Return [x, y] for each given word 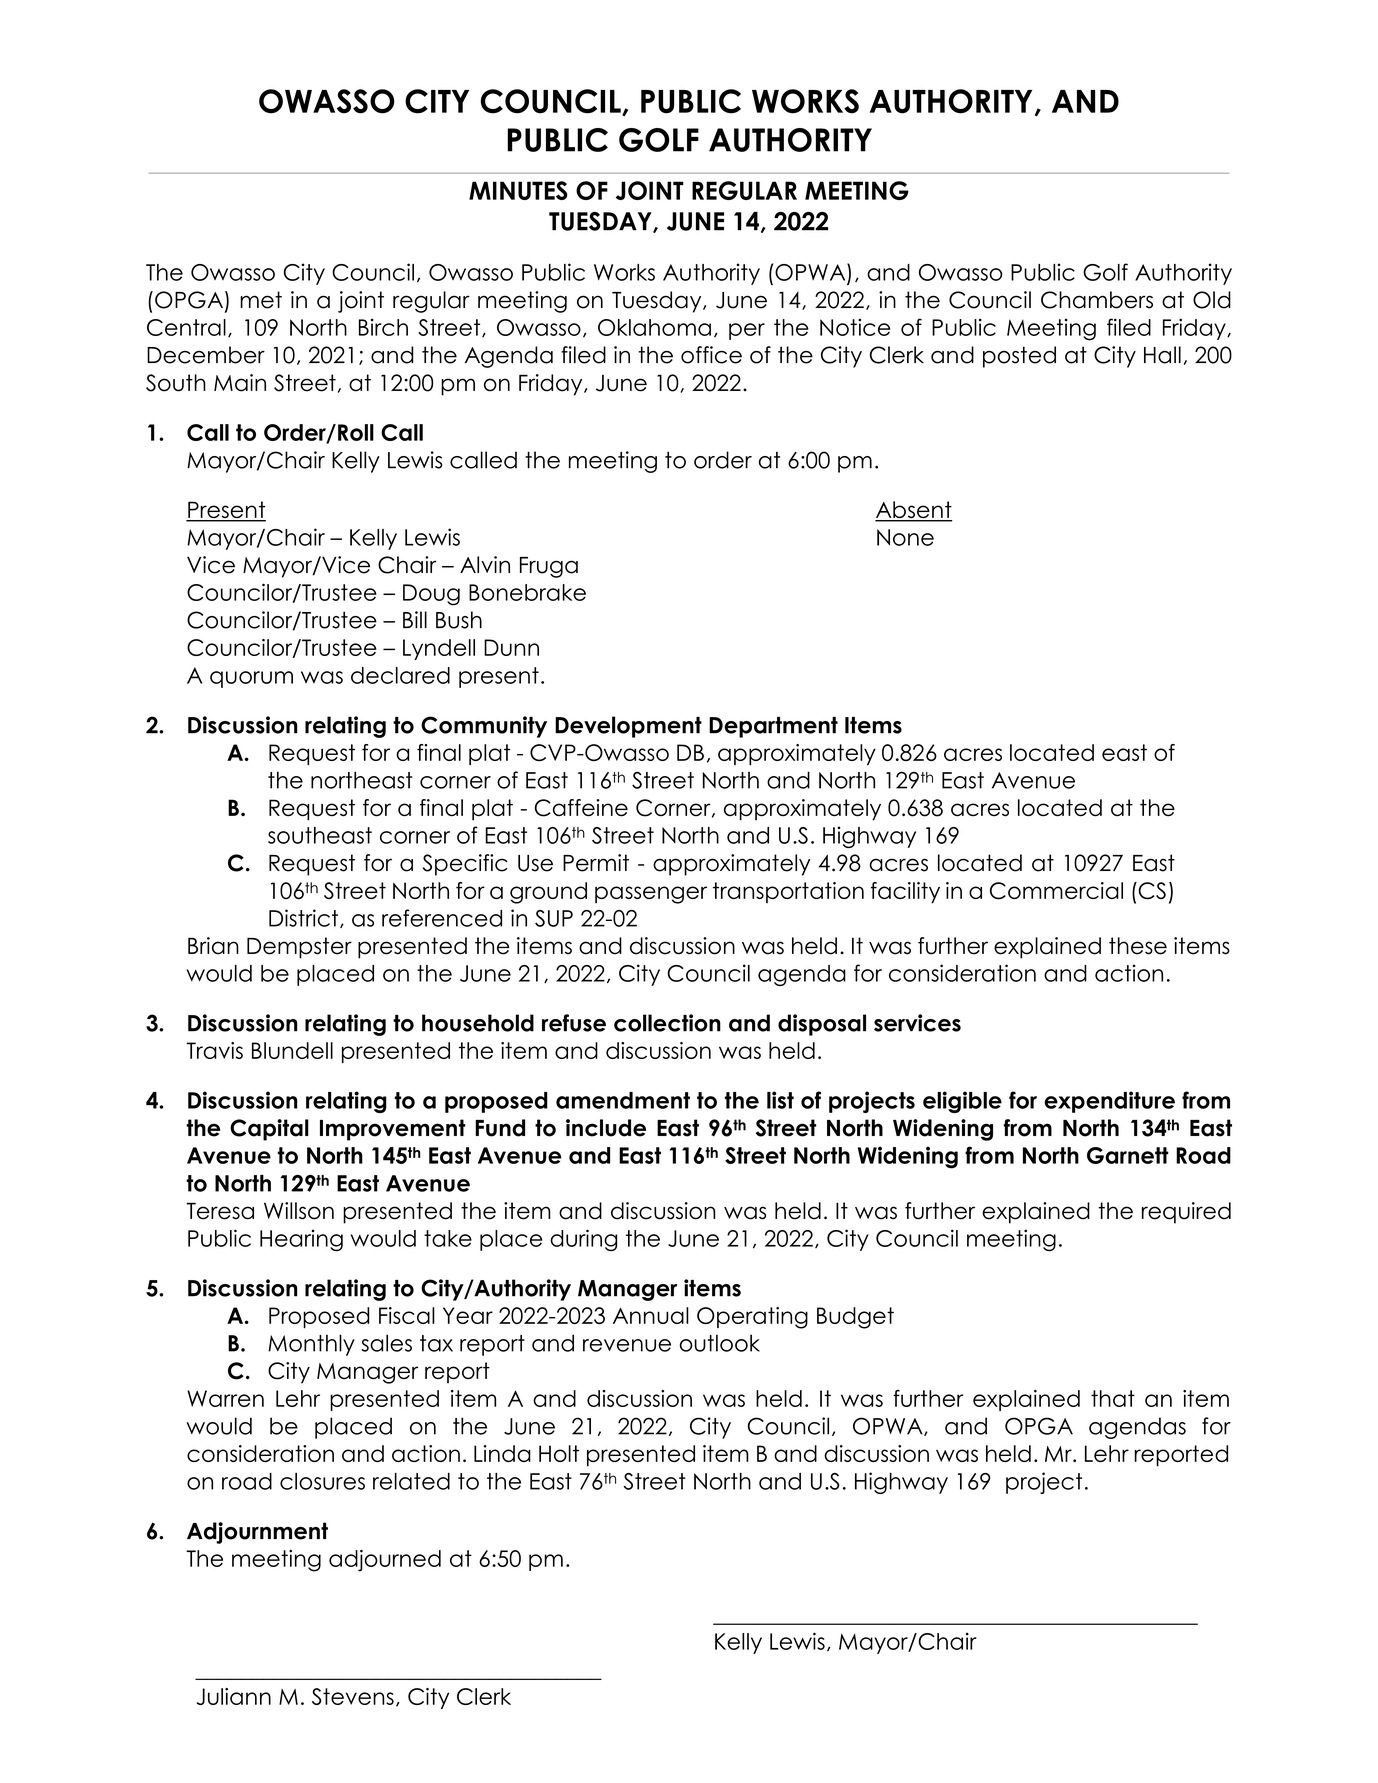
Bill [415, 619]
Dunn [511, 647]
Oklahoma [654, 327]
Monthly [311, 1345]
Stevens [353, 1696]
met [261, 300]
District [303, 918]
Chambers [1097, 300]
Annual [651, 1315]
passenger [651, 895]
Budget [855, 1318]
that [1113, 1398]
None [905, 537]
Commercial [1056, 891]
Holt [559, 1453]
